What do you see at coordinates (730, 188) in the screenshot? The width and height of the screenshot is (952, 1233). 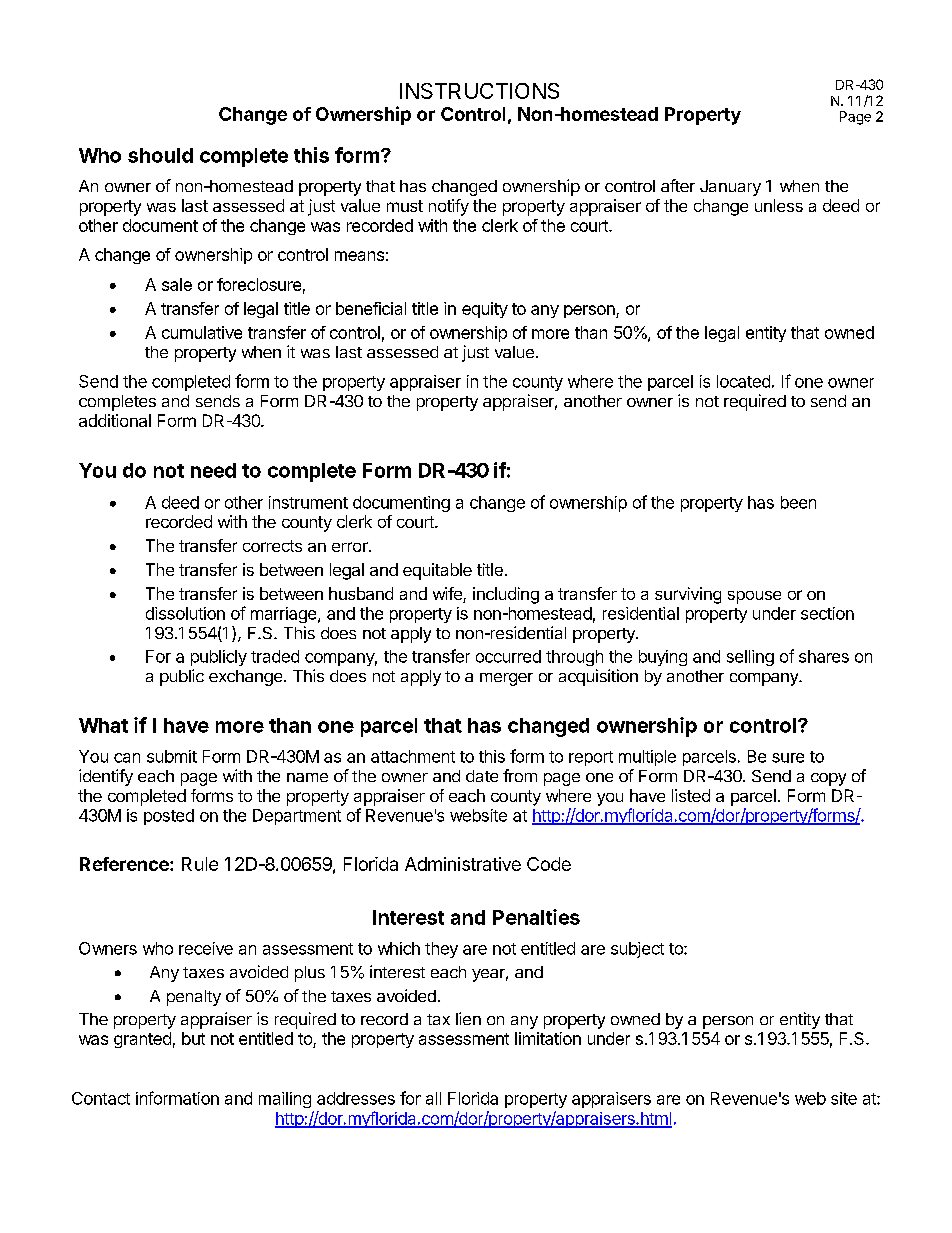 I see `January` at bounding box center [730, 188].
